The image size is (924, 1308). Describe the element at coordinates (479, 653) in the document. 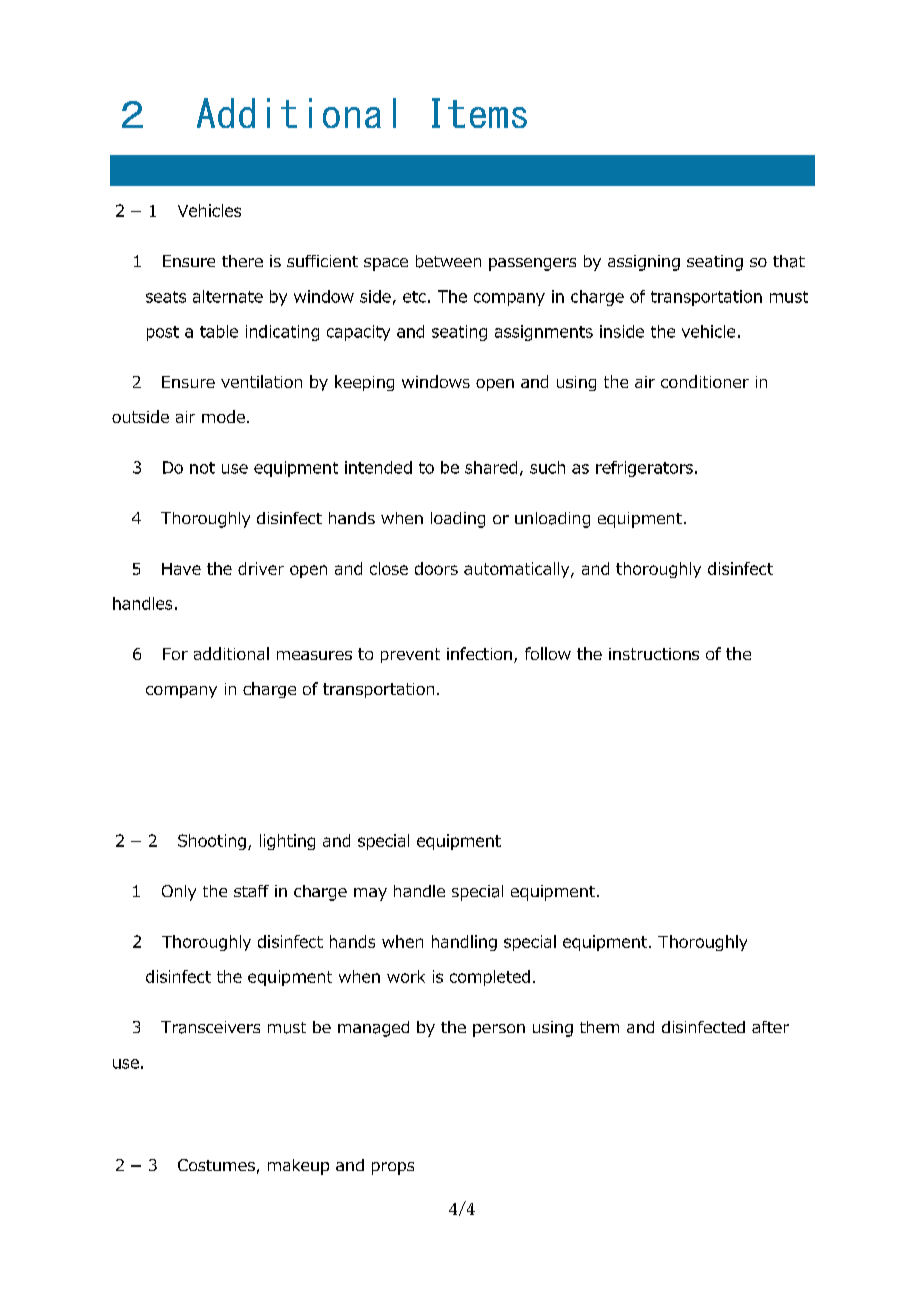

I see `infection` at that location.
